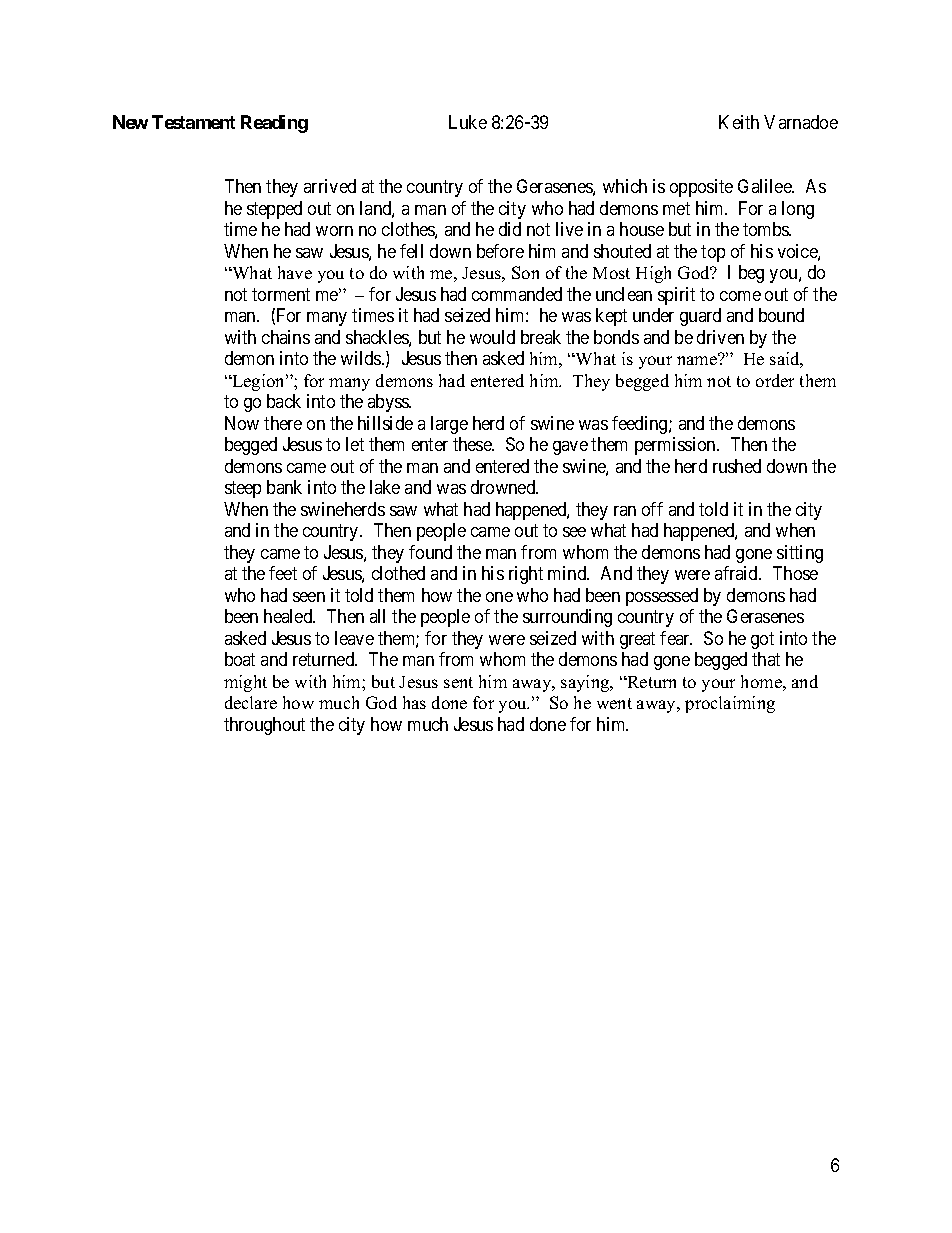 The width and height of the document is (952, 1233). Describe the element at coordinates (193, 122) in the document. I see `Testament` at that location.
